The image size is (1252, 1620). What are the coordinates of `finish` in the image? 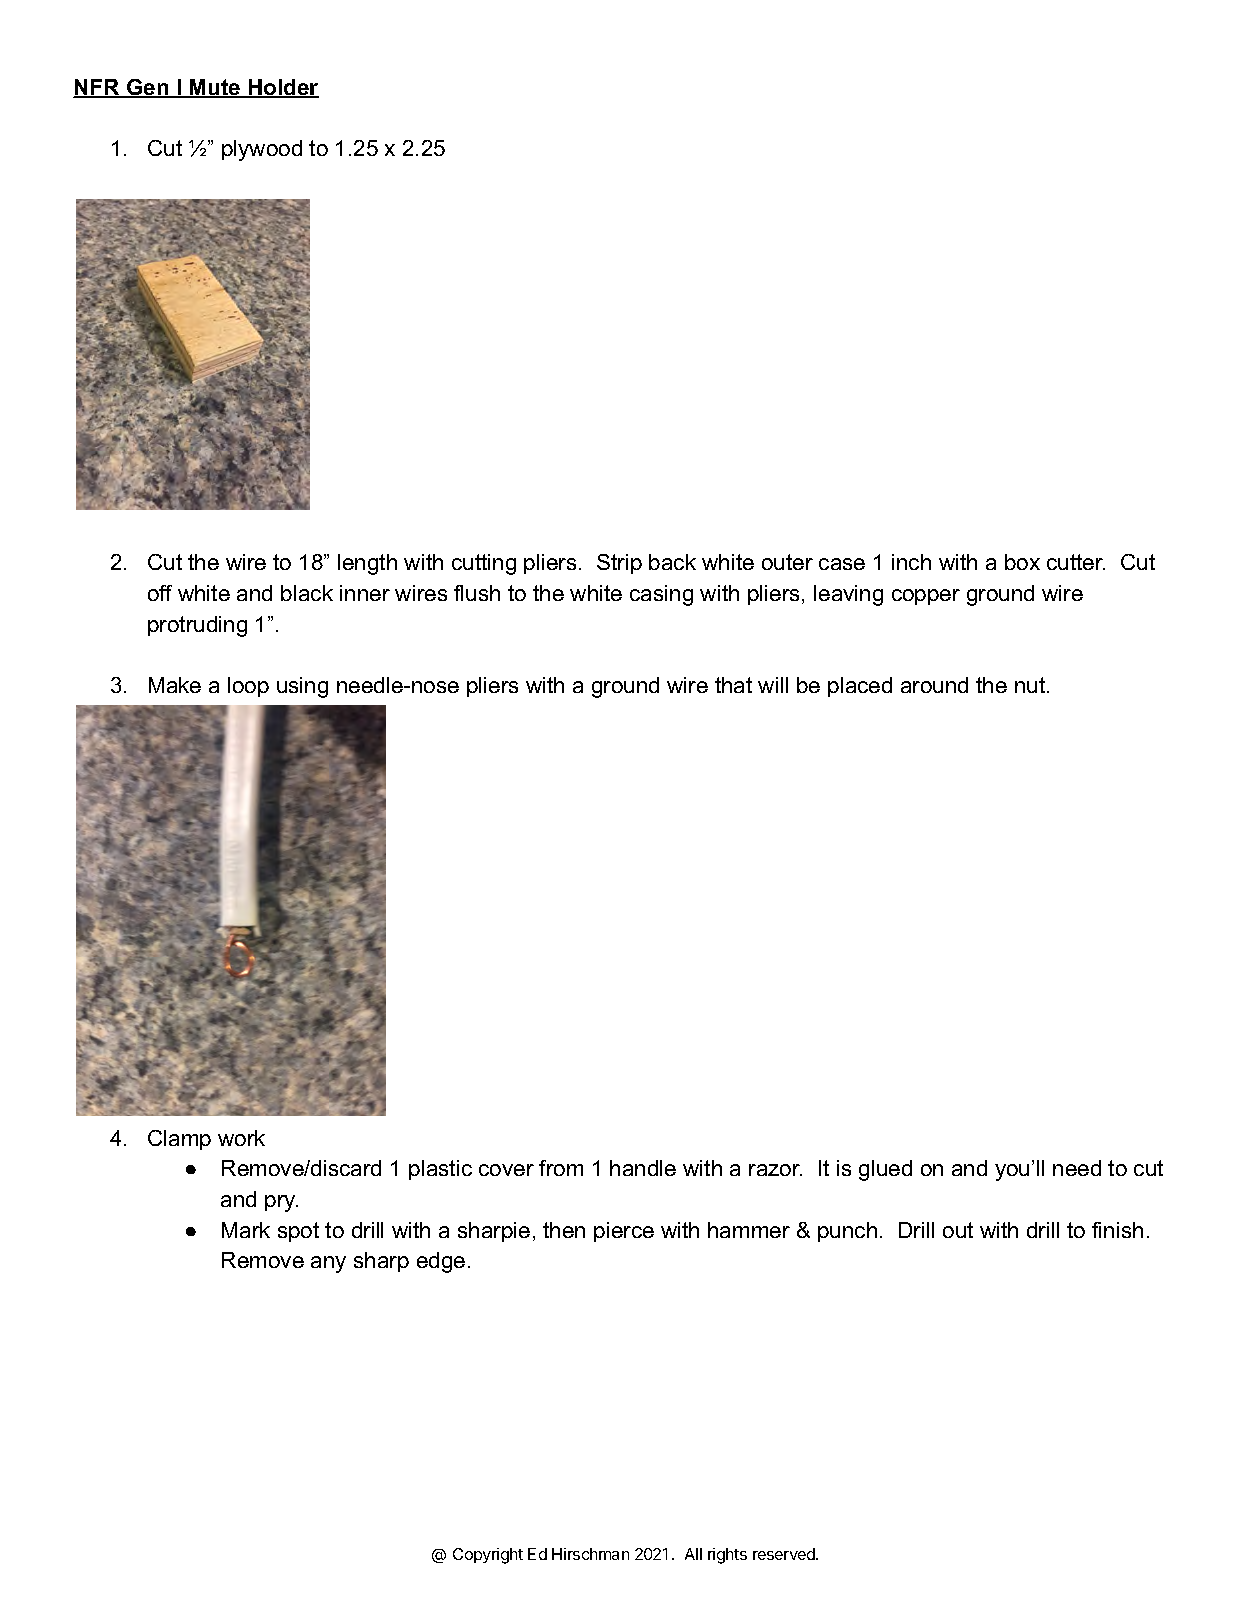 It's located at (1117, 1230).
